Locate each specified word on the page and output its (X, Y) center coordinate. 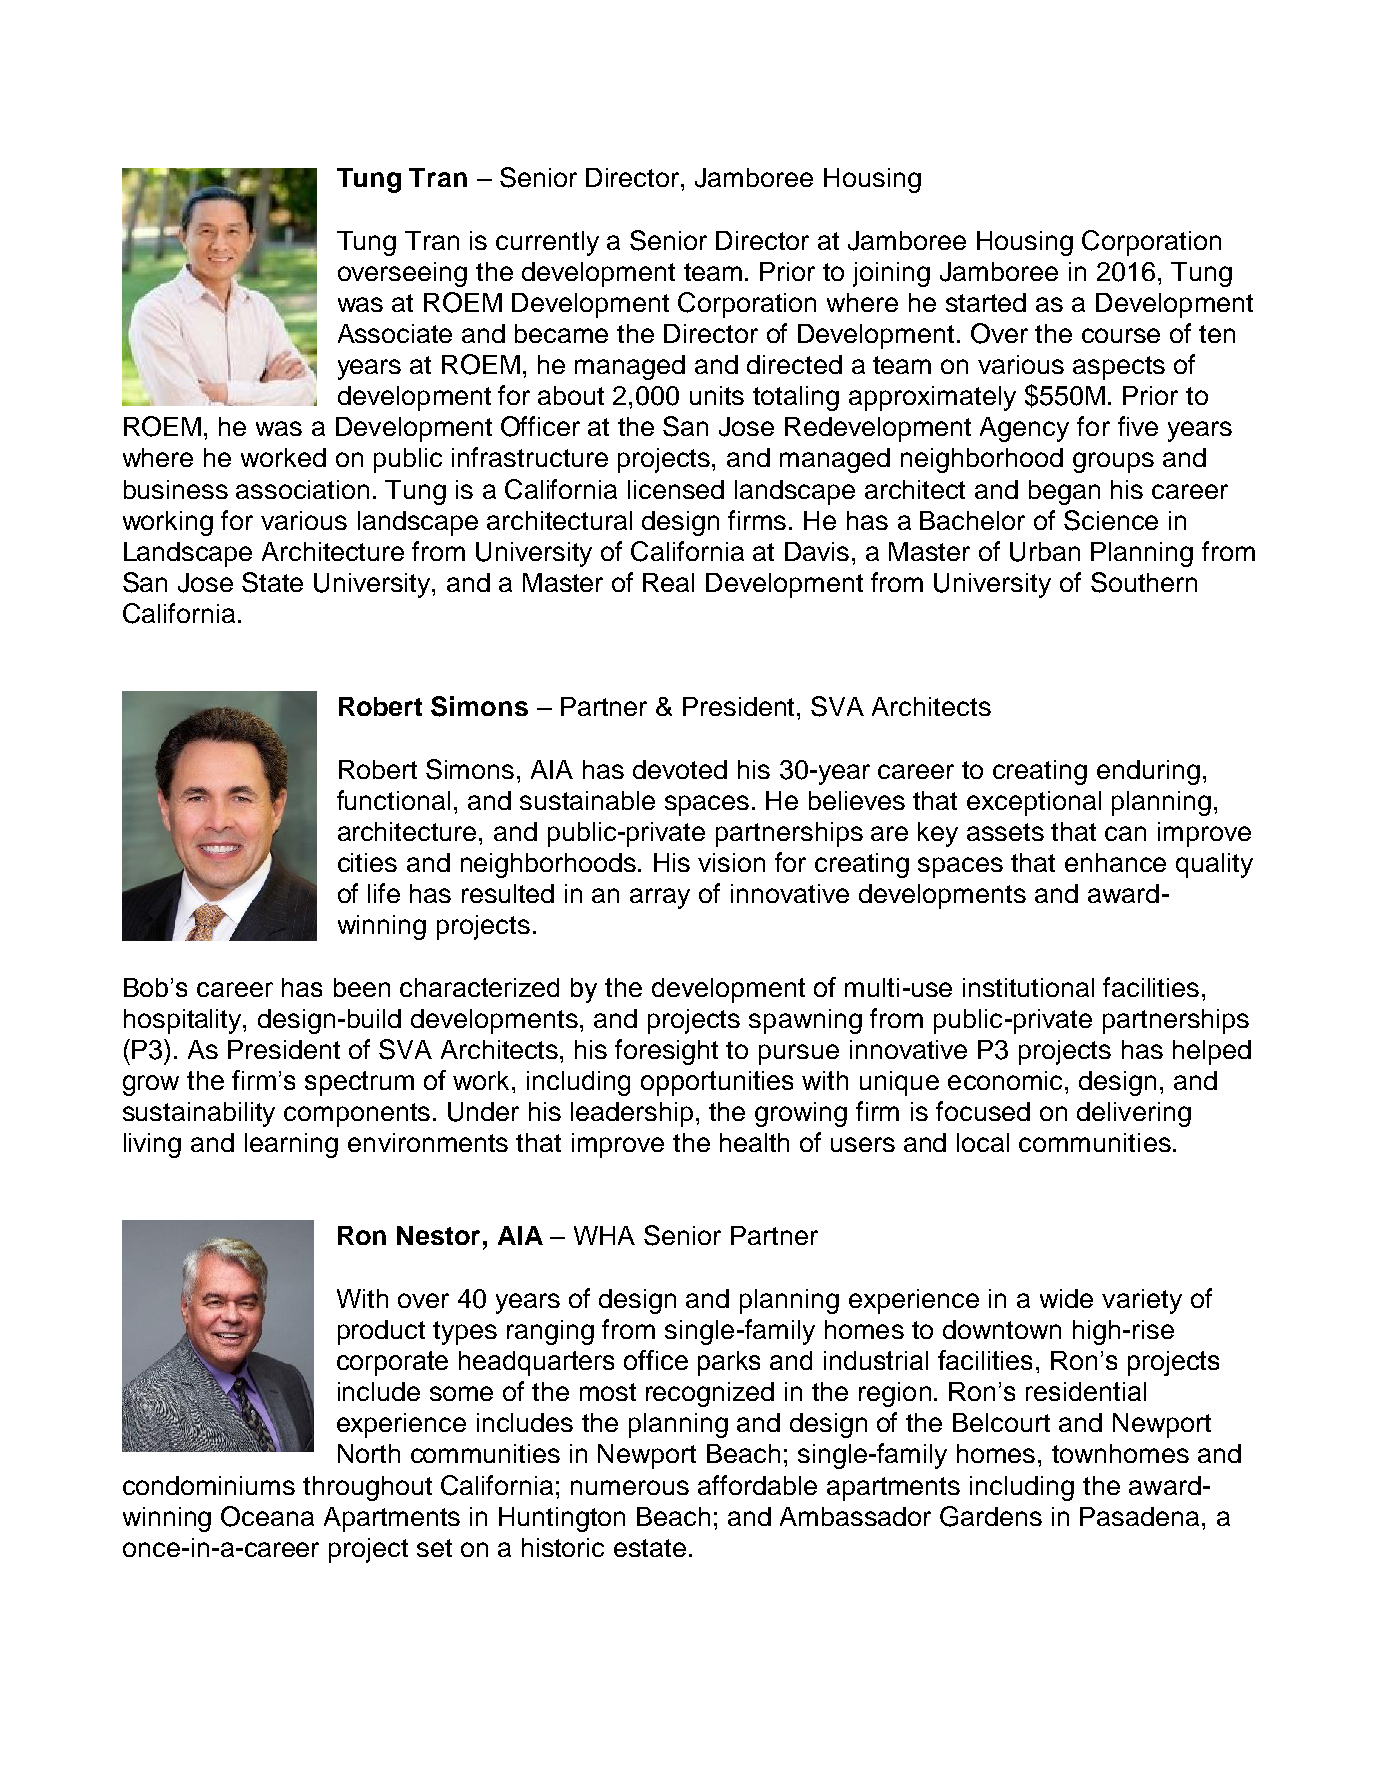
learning (291, 1145)
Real (668, 582)
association (302, 489)
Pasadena (1141, 1516)
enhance (1115, 862)
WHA (604, 1235)
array (660, 898)
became (561, 333)
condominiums (209, 1485)
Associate (395, 333)
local (983, 1142)
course (1121, 335)
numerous (630, 1487)
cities (367, 862)
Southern (1144, 582)
